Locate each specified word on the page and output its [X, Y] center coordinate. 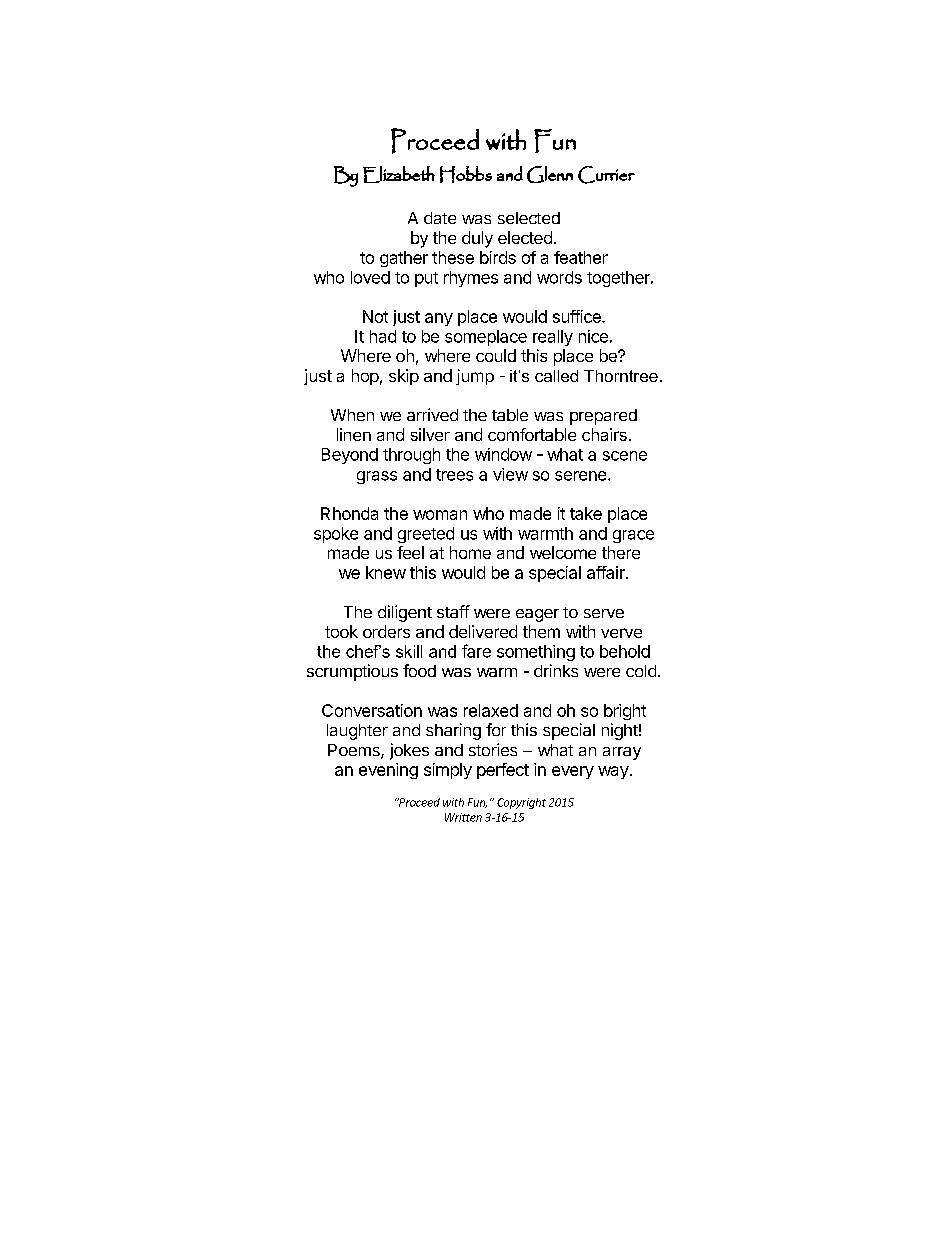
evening [388, 771]
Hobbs [466, 174]
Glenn [550, 174]
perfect [503, 771]
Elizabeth [399, 174]
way [613, 772]
